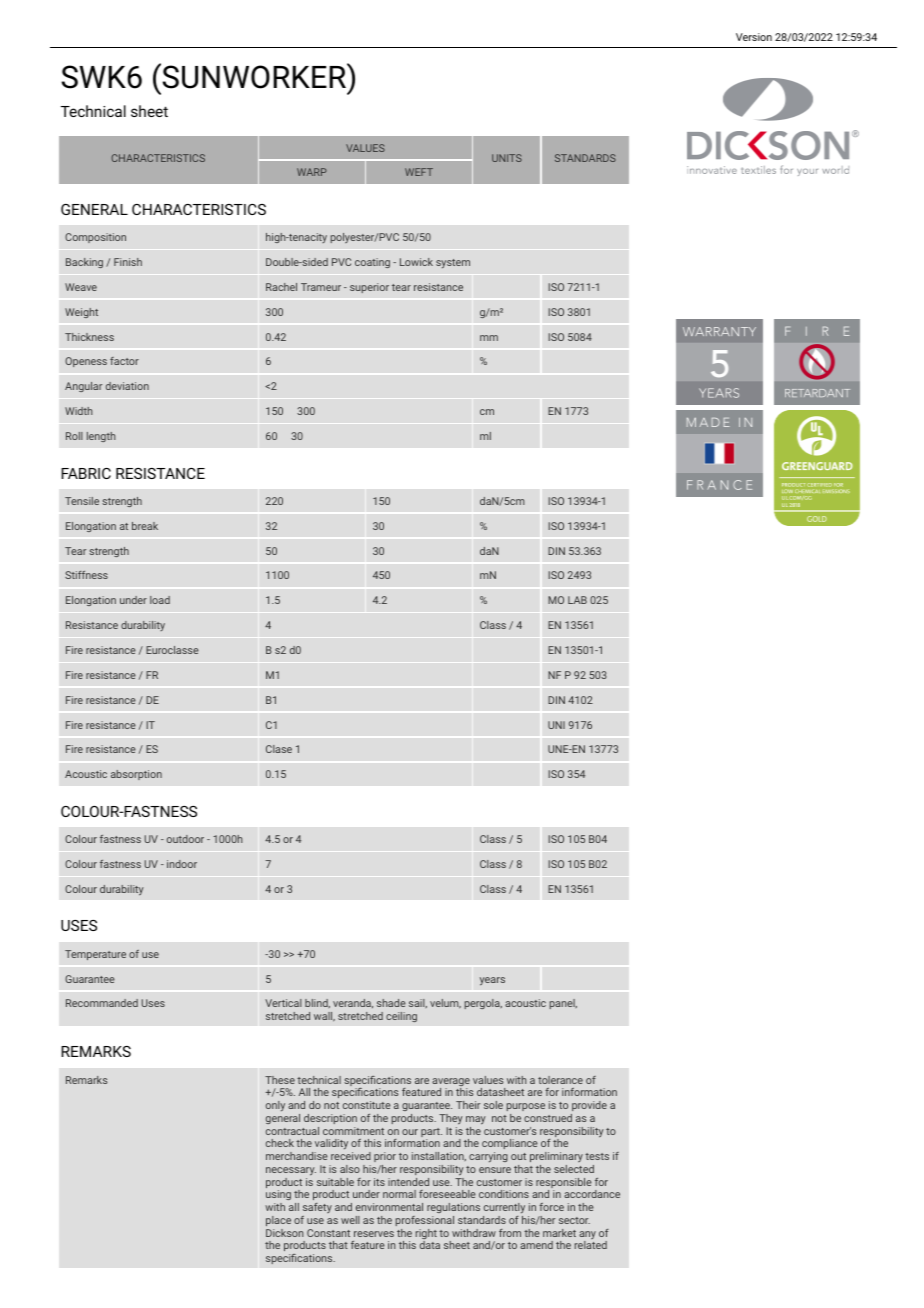 The width and height of the page is (924, 1308). What do you see at coordinates (424, 1221) in the page?
I see `professional` at bounding box center [424, 1221].
